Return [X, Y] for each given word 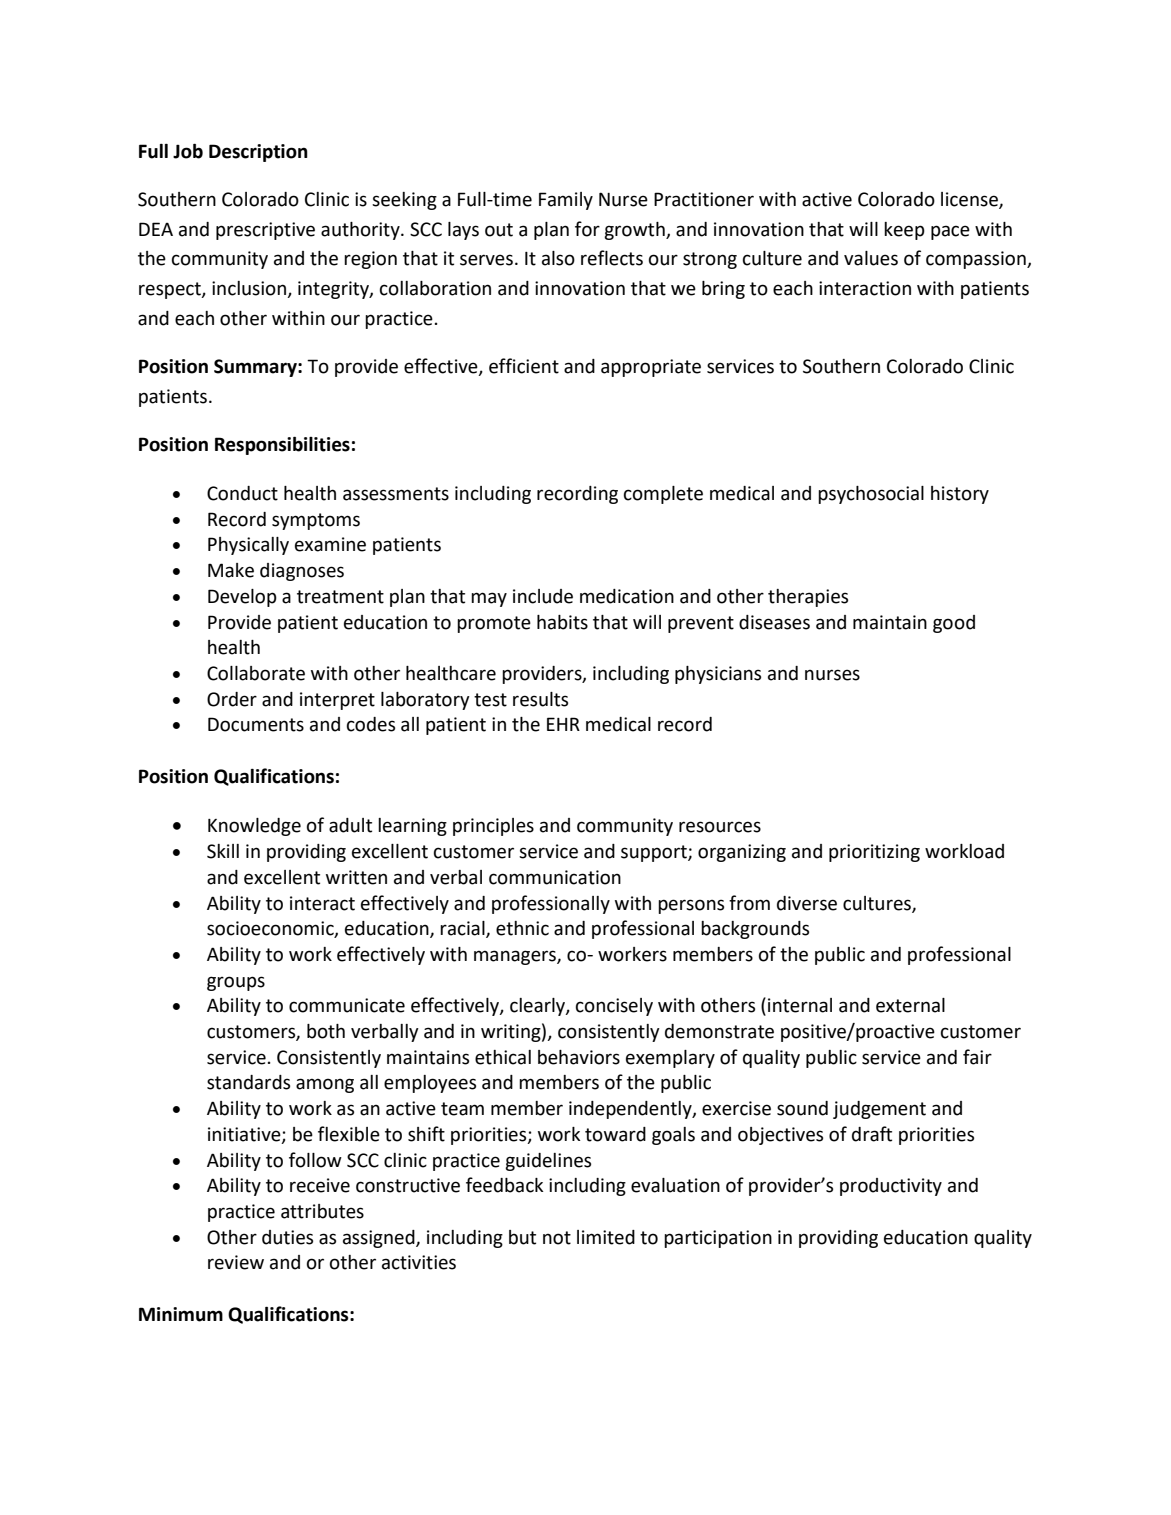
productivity [891, 1187]
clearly [538, 1007]
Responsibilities [282, 445]
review [236, 1262]
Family [566, 201]
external [910, 1005]
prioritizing [874, 853]
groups [236, 983]
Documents [256, 724]
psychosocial [871, 495]
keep [904, 231]
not [557, 1238]
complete [663, 495]
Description [258, 153]
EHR [563, 724]
